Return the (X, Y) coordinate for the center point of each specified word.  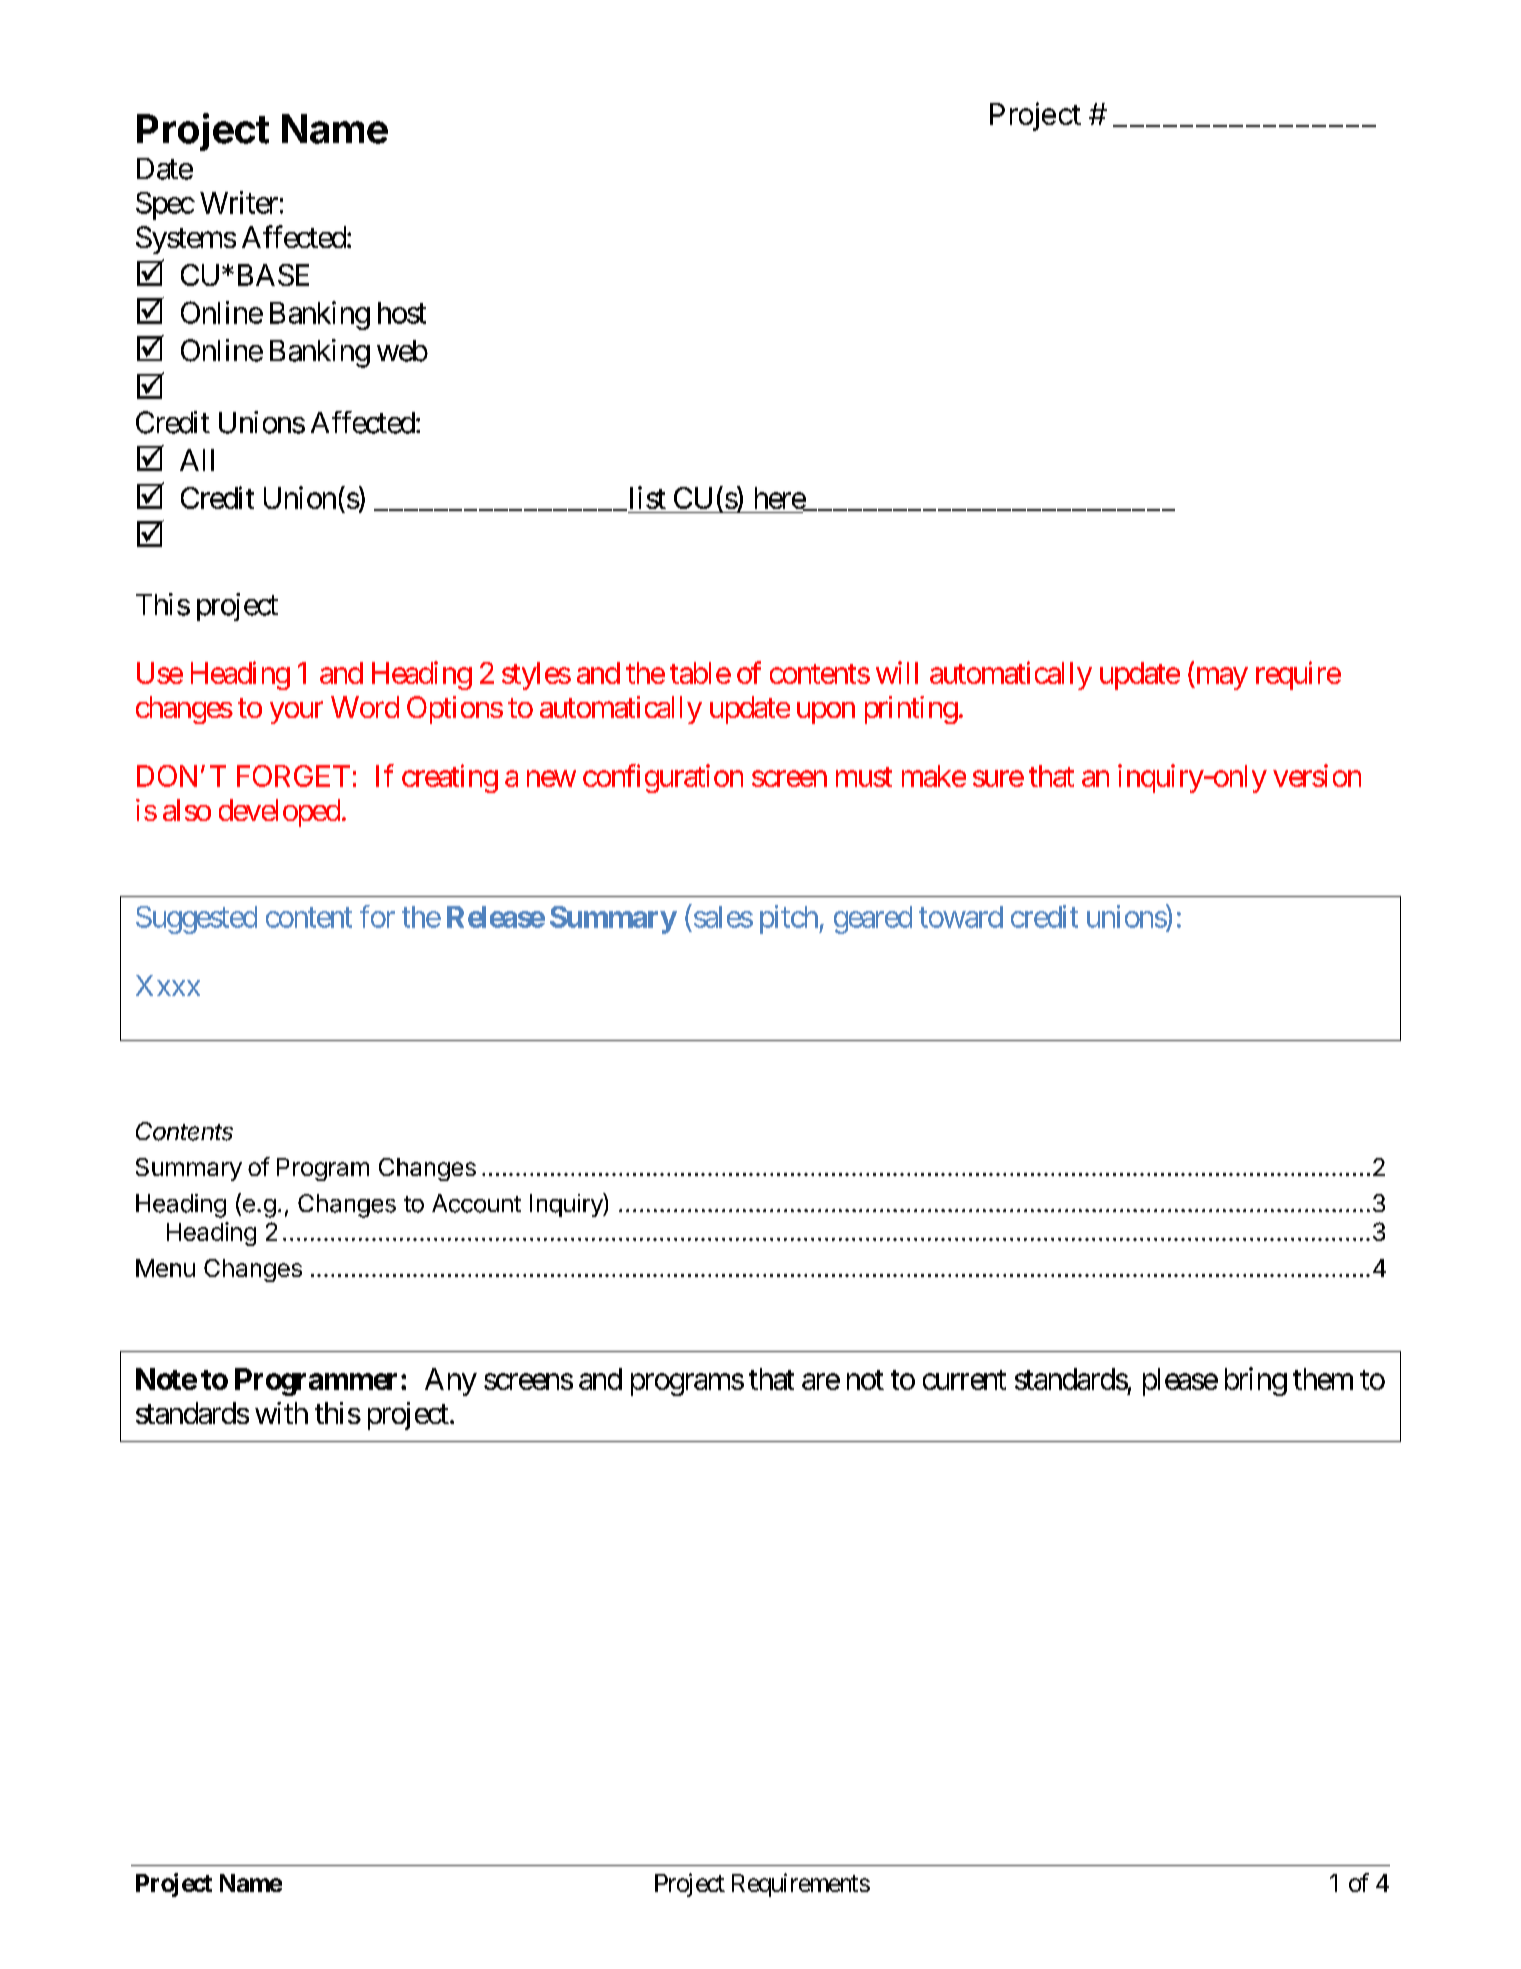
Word (365, 707)
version (1317, 775)
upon (826, 713)
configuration (663, 778)
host (402, 313)
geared (873, 920)
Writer (239, 202)
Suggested (196, 920)
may (1220, 679)
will (897, 672)
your (296, 713)
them (1323, 1379)
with (281, 1413)
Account (476, 1203)
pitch (790, 919)
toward (961, 917)
